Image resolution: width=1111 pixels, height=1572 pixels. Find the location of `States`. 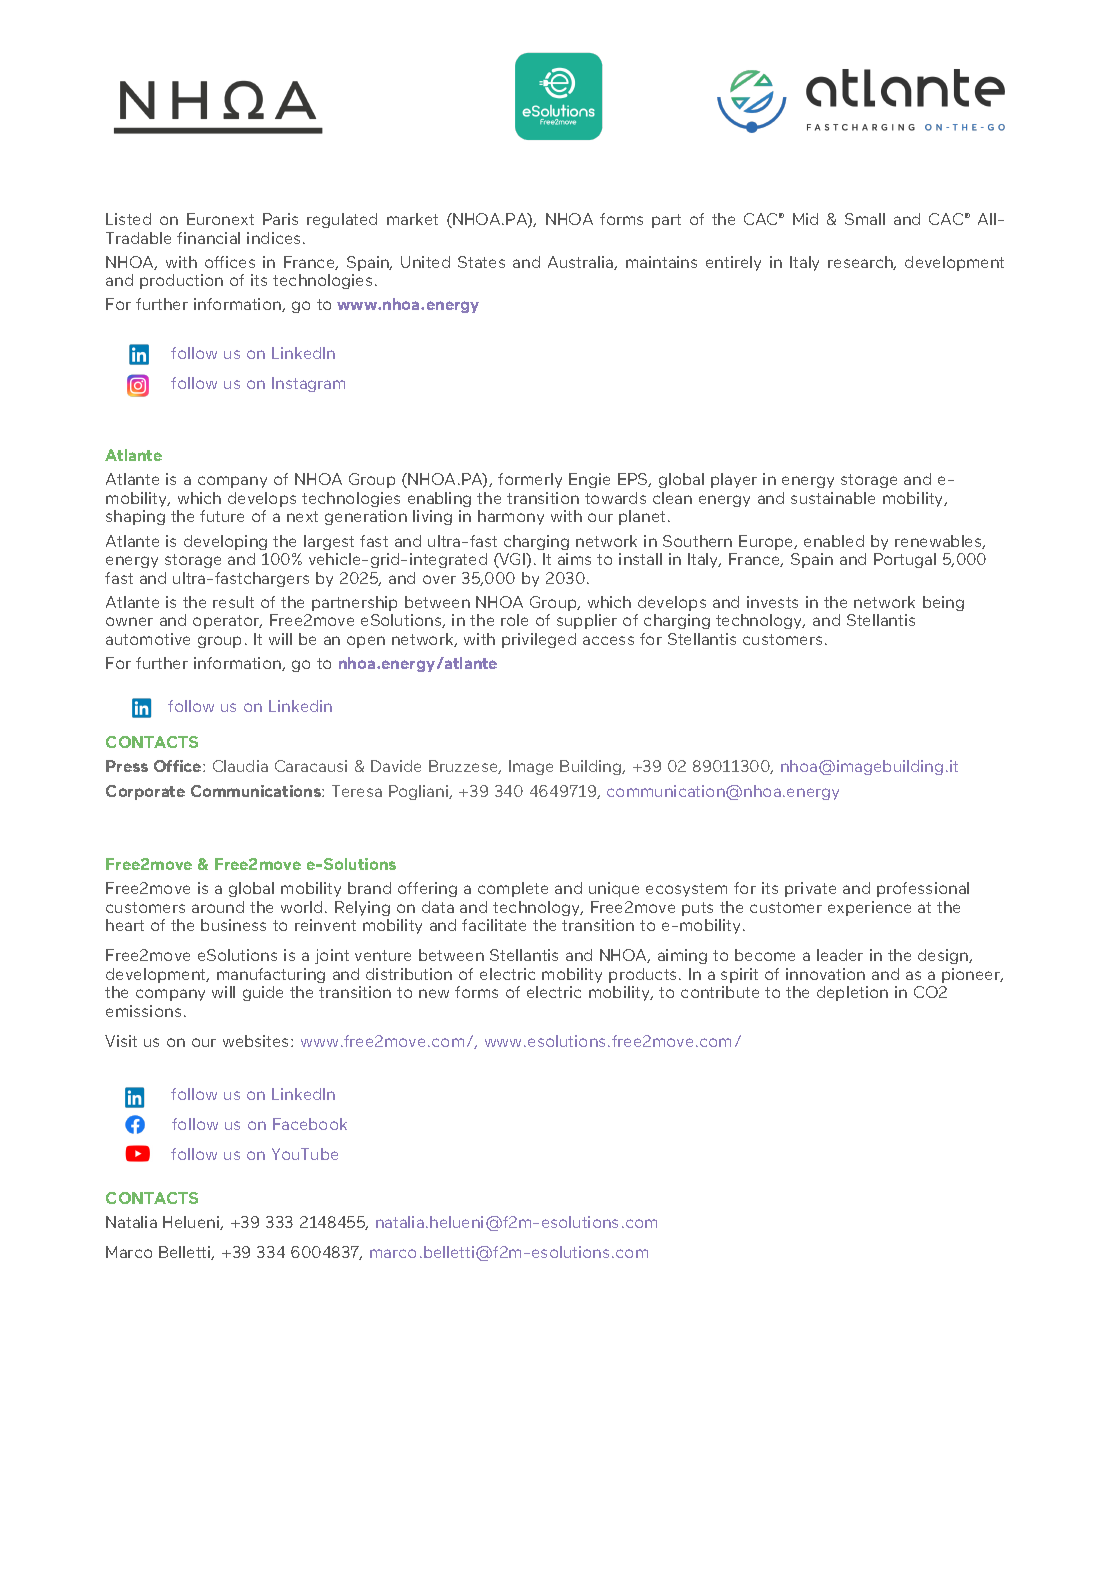

States is located at coordinates (481, 262).
